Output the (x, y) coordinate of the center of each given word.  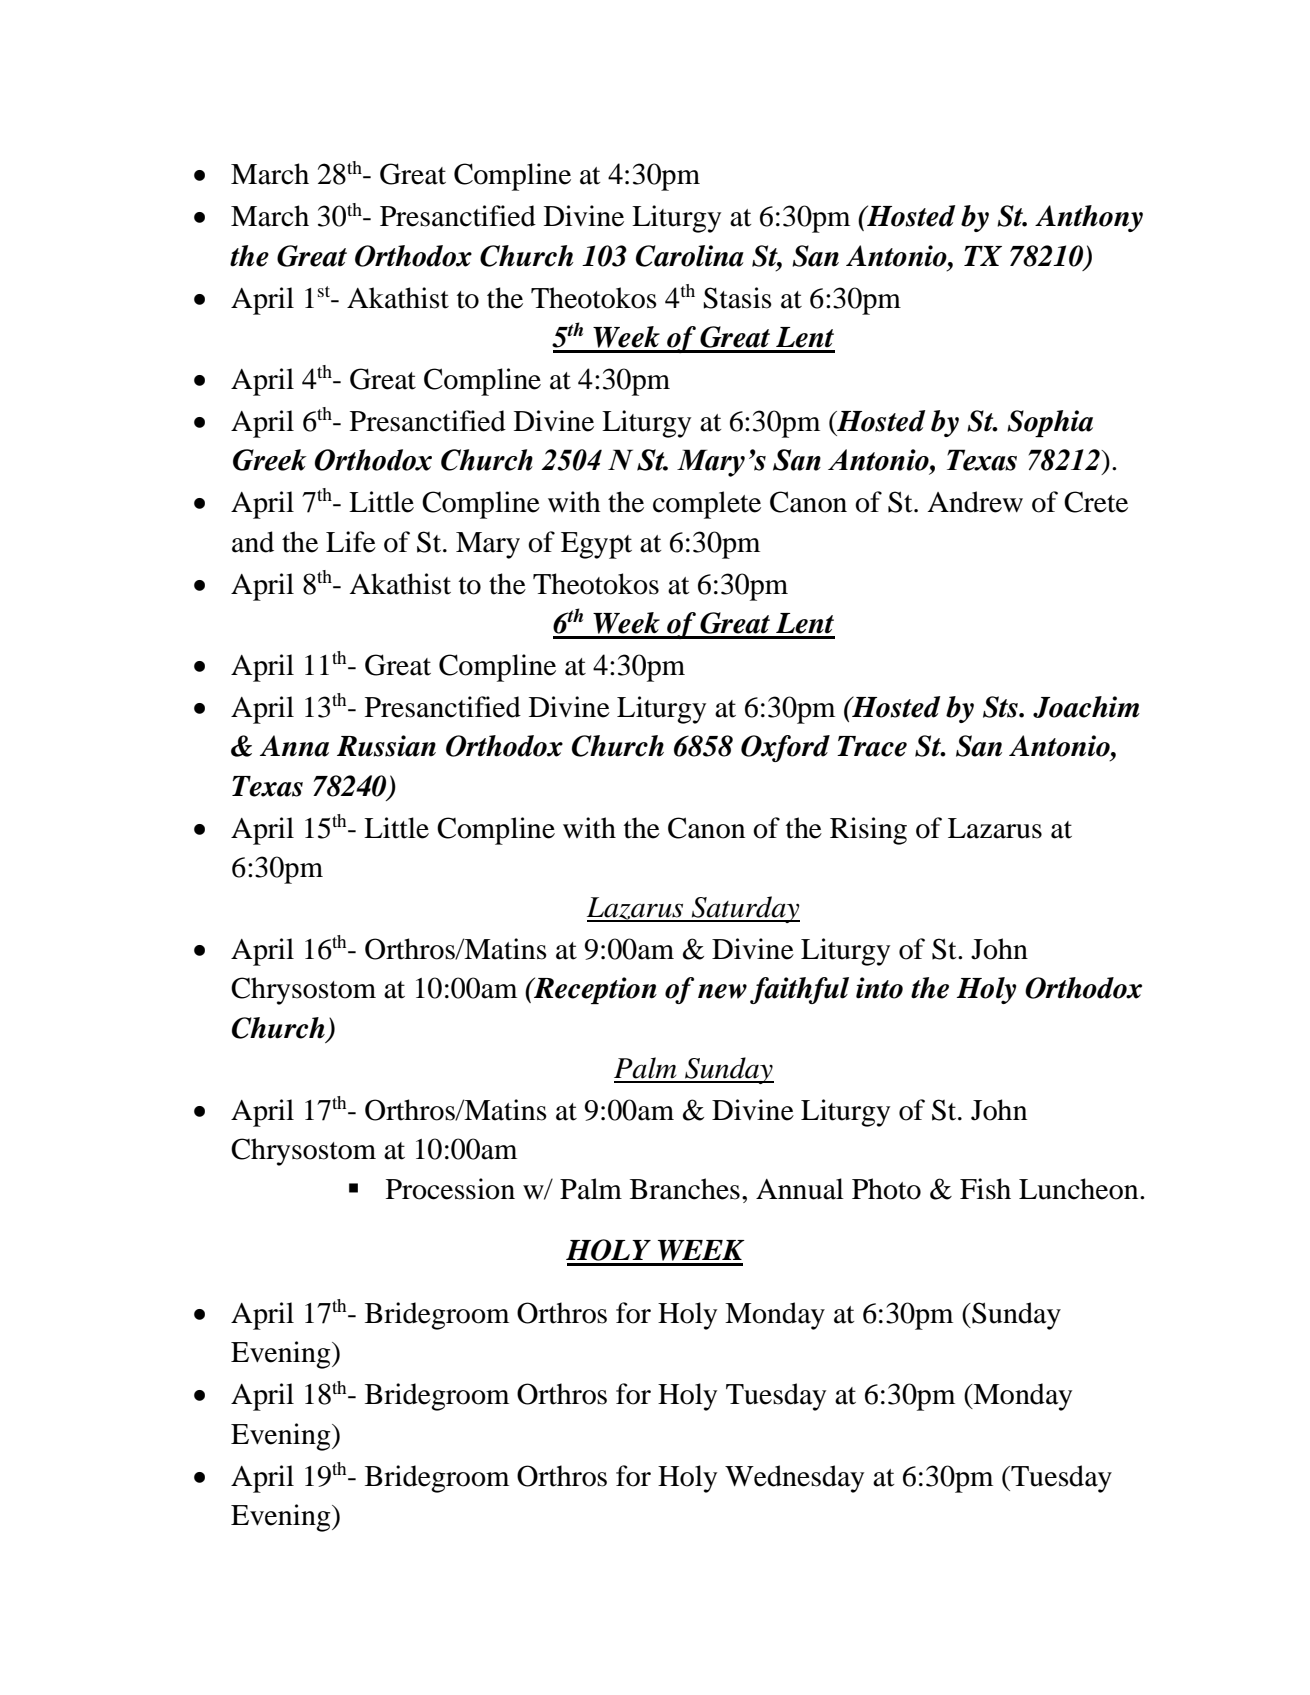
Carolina (690, 256)
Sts (1001, 707)
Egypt (596, 545)
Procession (450, 1189)
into (879, 988)
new (722, 991)
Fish (985, 1189)
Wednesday (794, 1479)
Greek (270, 460)
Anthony (1089, 218)
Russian (386, 746)
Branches (685, 1189)
